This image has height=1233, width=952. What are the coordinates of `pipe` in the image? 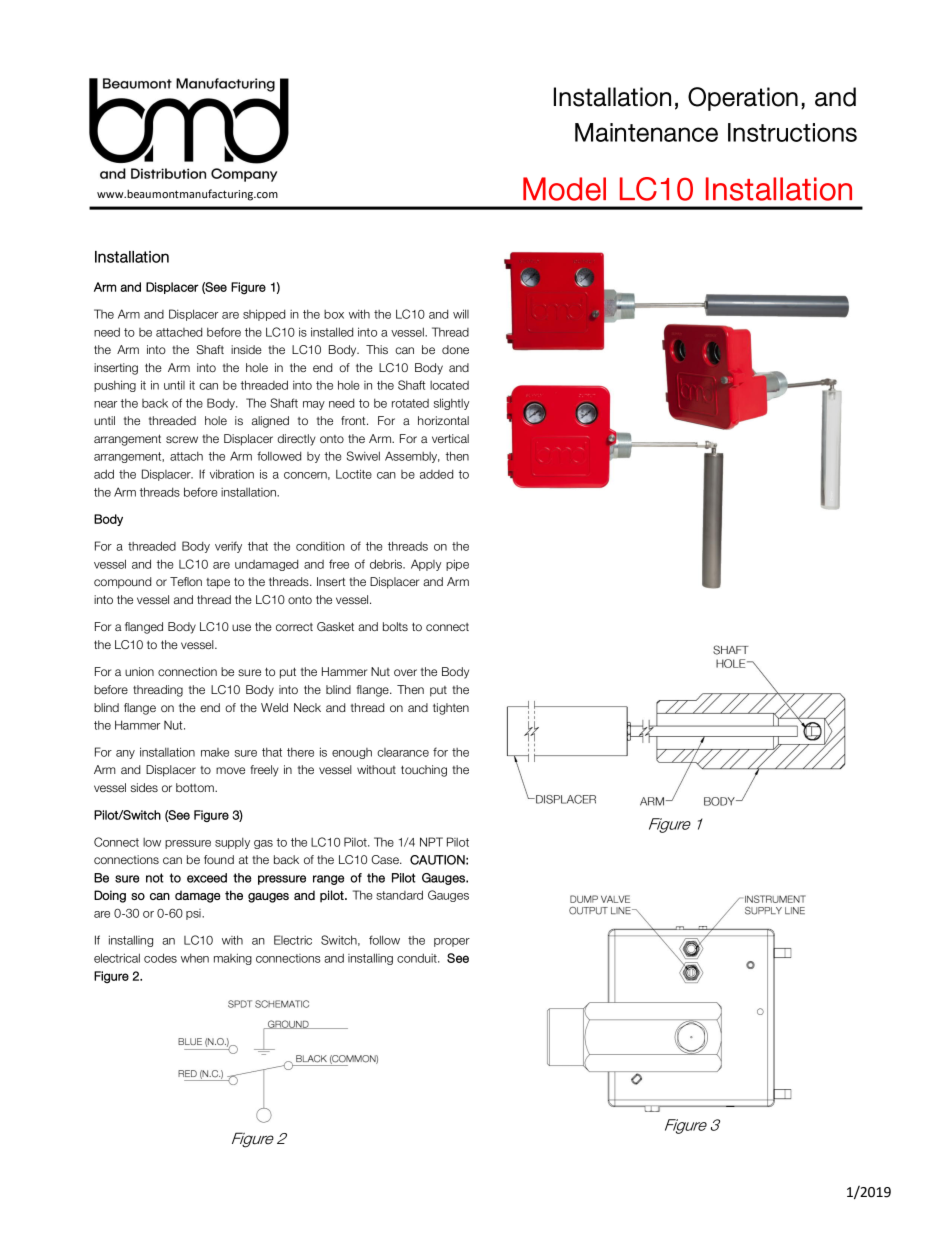 It's located at (457, 565).
